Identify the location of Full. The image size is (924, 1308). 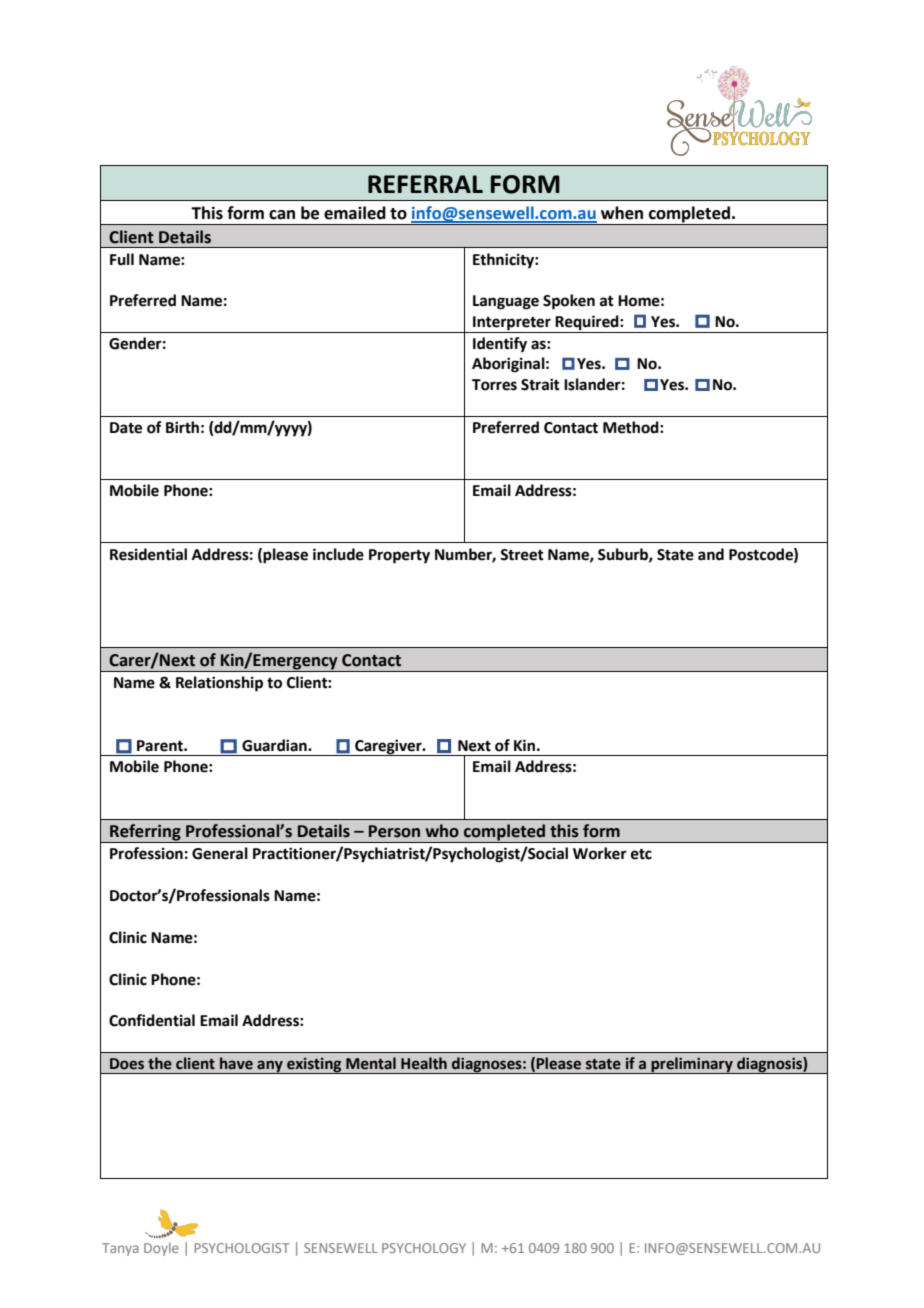
(122, 259).
